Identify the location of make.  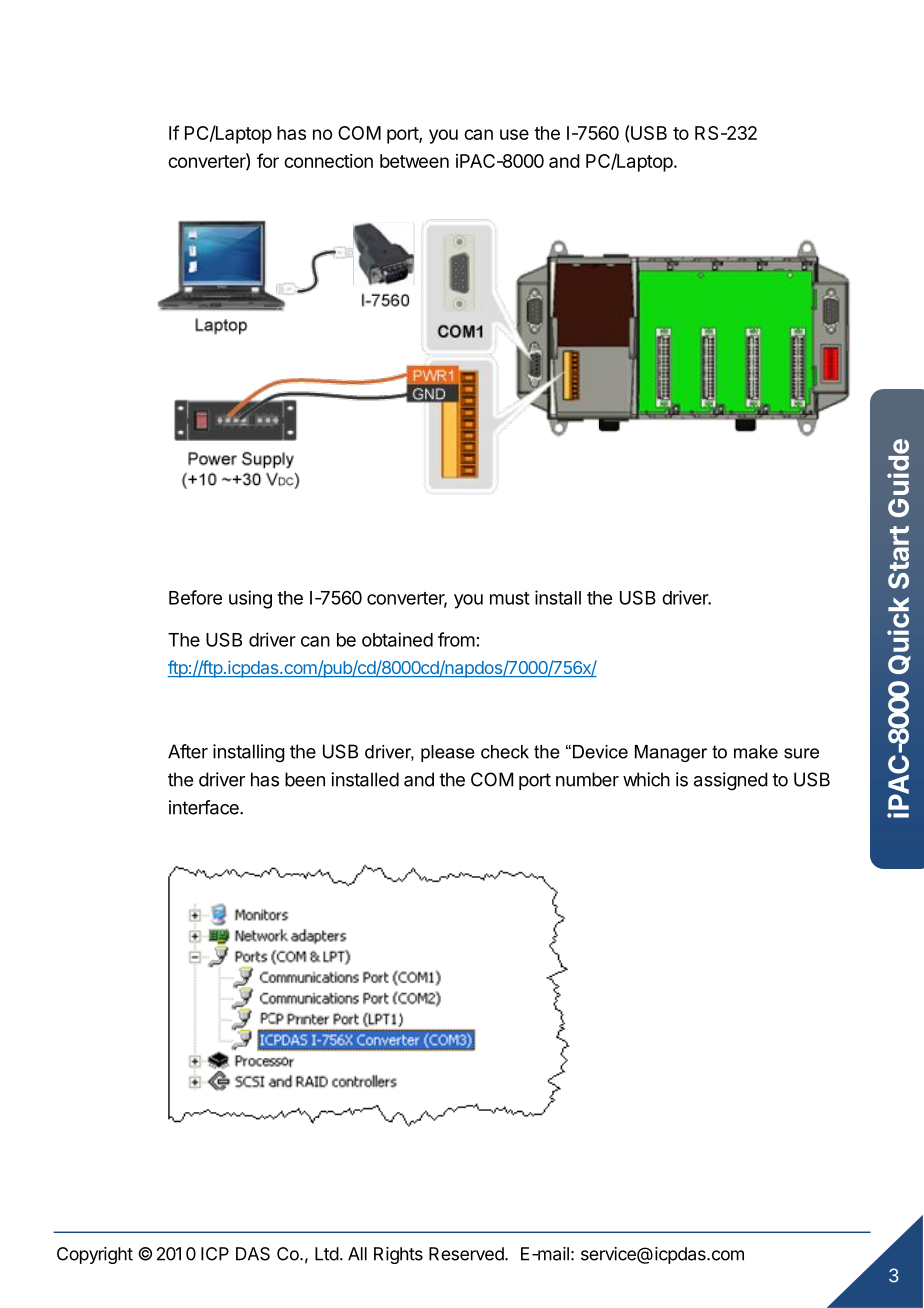
(756, 752).
